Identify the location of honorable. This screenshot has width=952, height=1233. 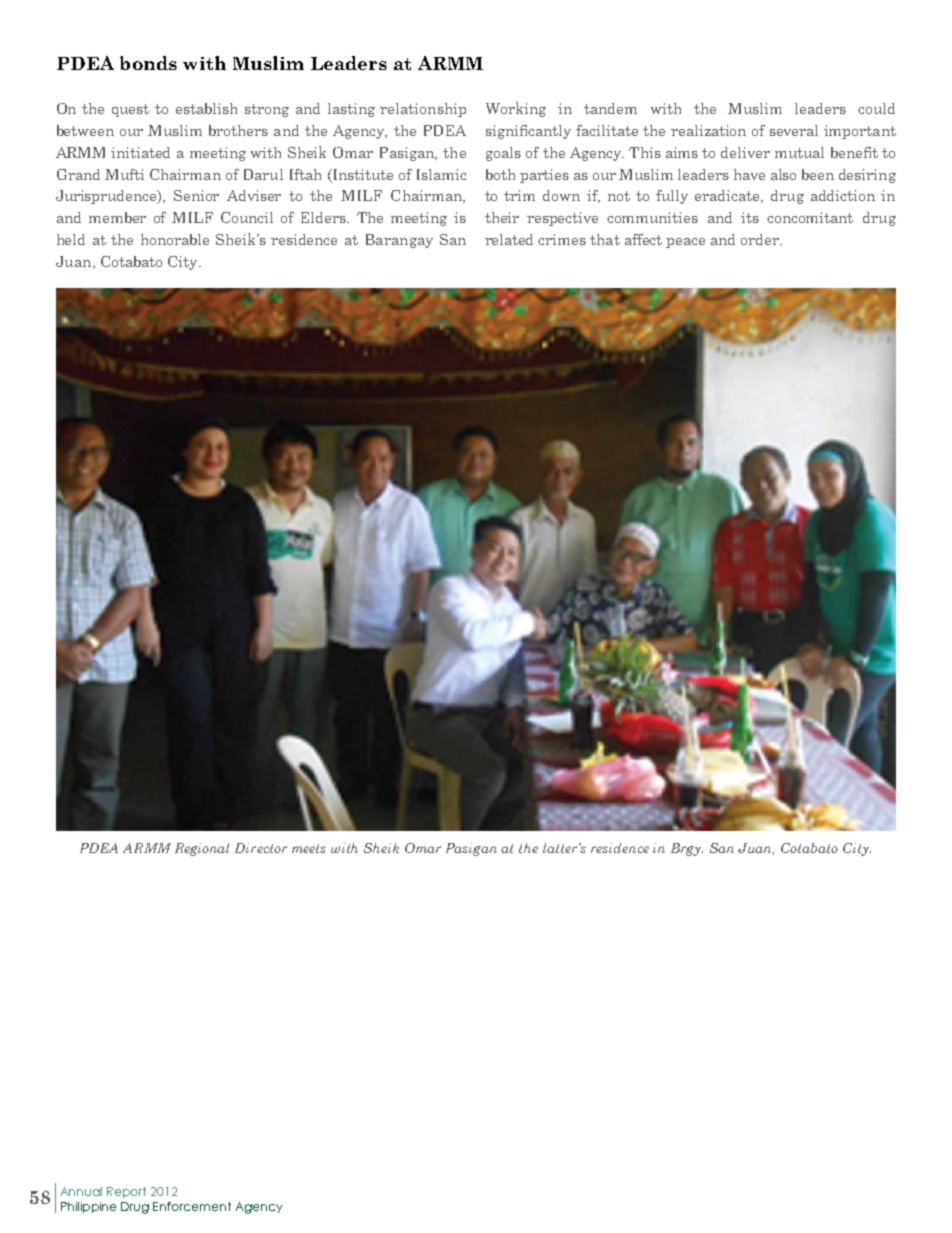
(175, 239).
